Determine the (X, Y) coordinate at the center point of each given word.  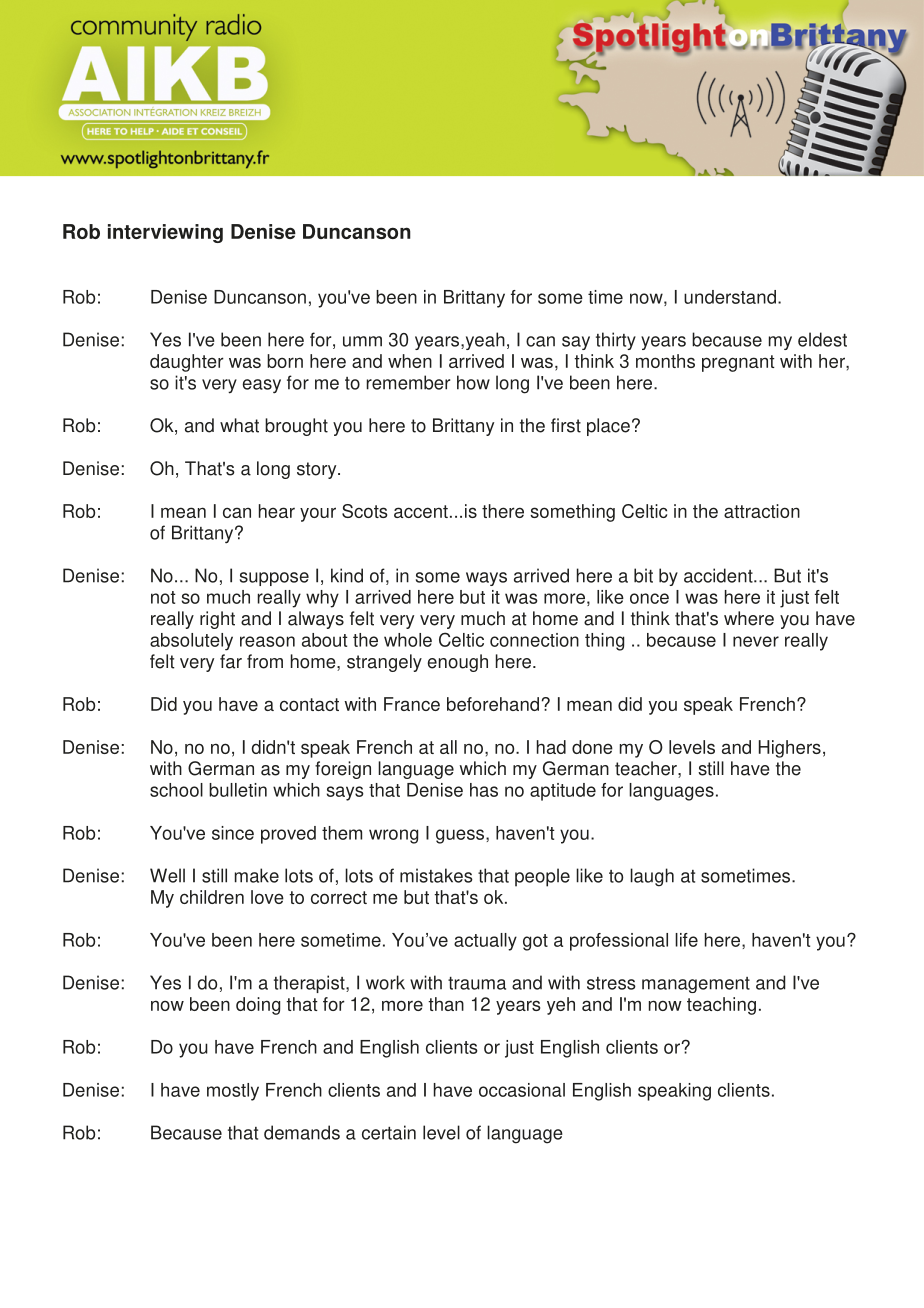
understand (730, 297)
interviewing (165, 233)
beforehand (493, 704)
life (686, 940)
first (566, 425)
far (231, 661)
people (542, 877)
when (410, 361)
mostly (233, 1092)
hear (277, 511)
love (267, 897)
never (756, 641)
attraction (762, 511)
